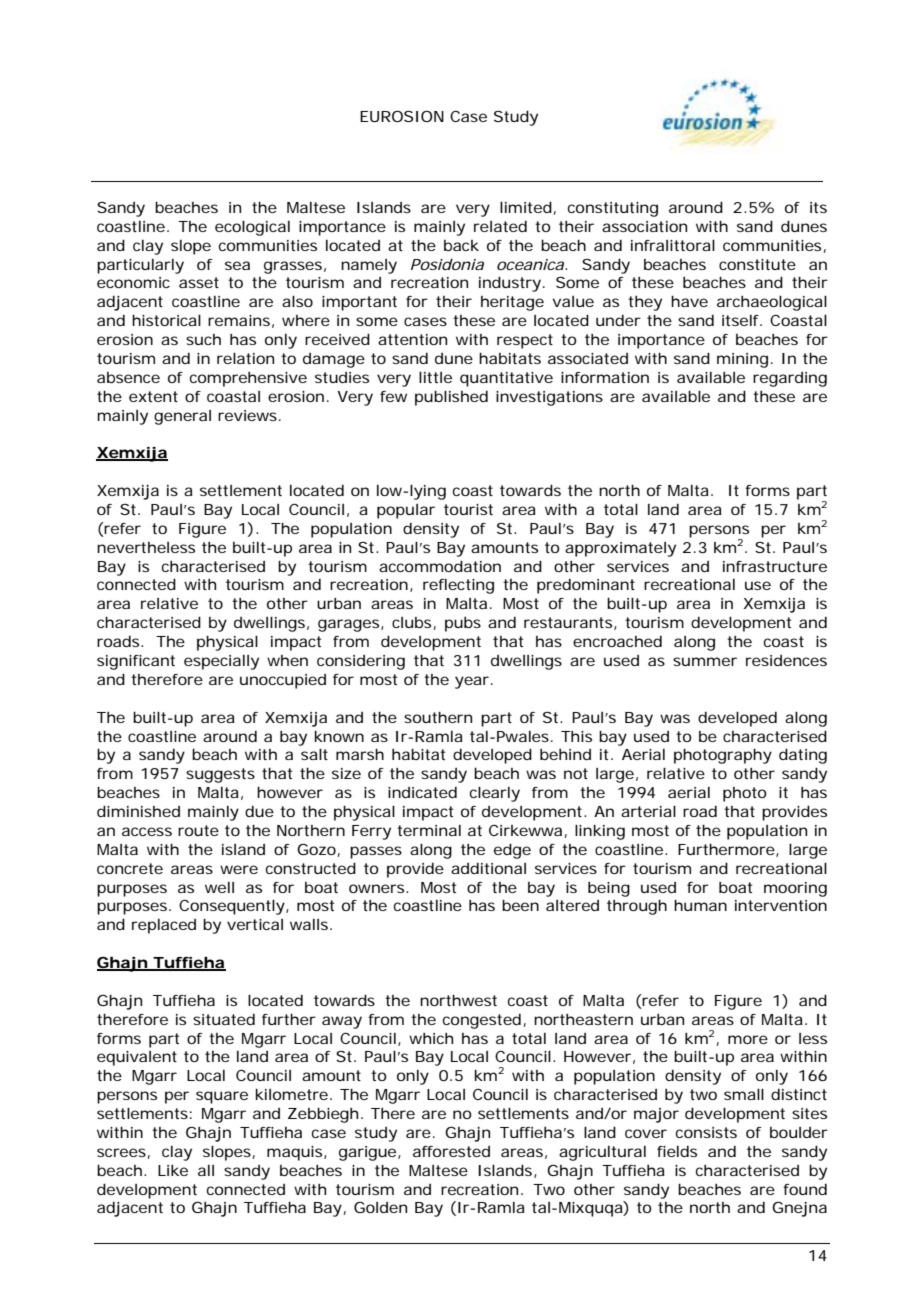 The height and width of the screenshot is (1308, 924). What do you see at coordinates (380, 1207) in the screenshot?
I see `Golden` at bounding box center [380, 1207].
